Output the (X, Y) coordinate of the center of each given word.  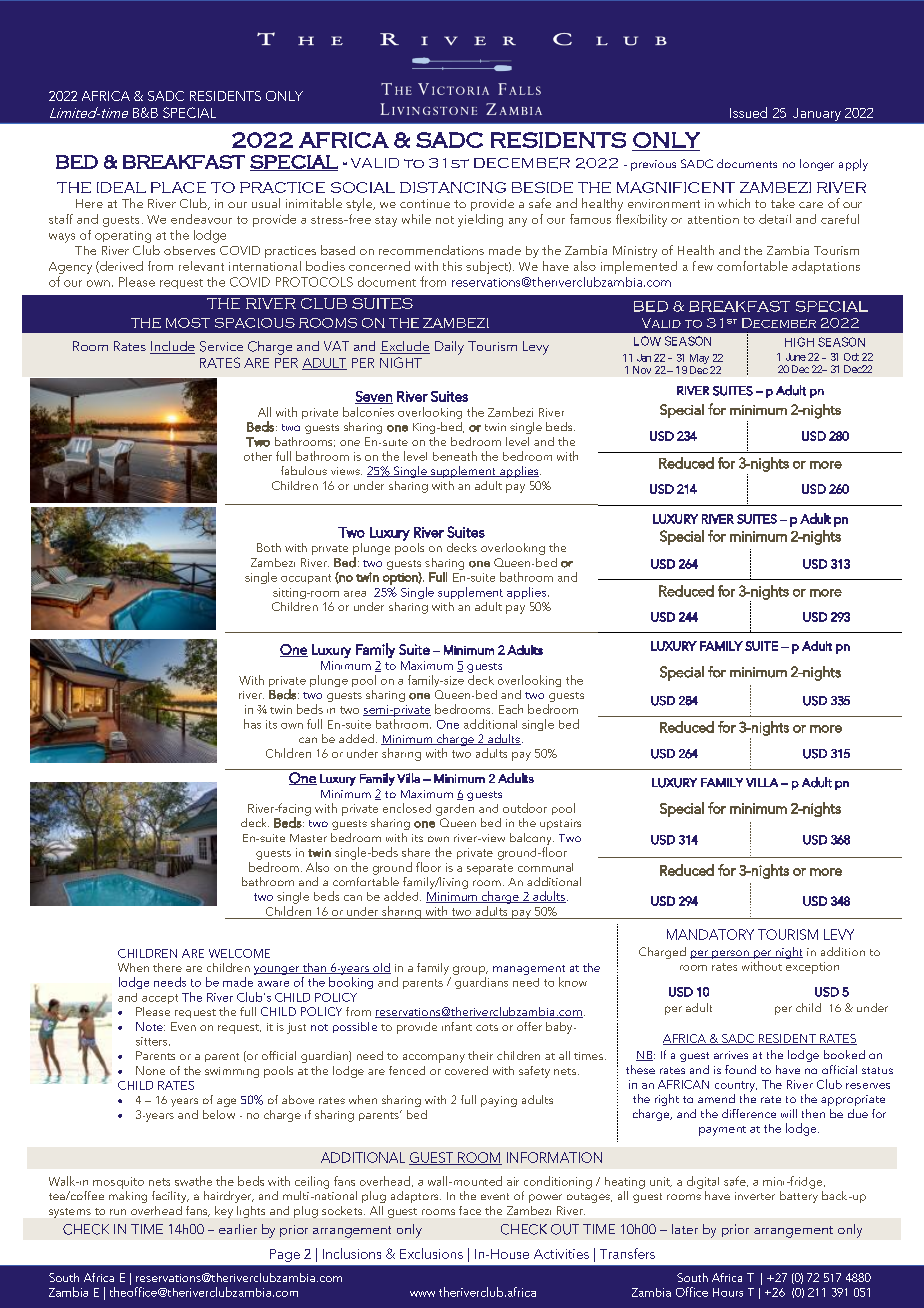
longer (817, 165)
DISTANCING (453, 187)
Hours (728, 1292)
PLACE (178, 187)
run (118, 1212)
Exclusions (431, 1253)
